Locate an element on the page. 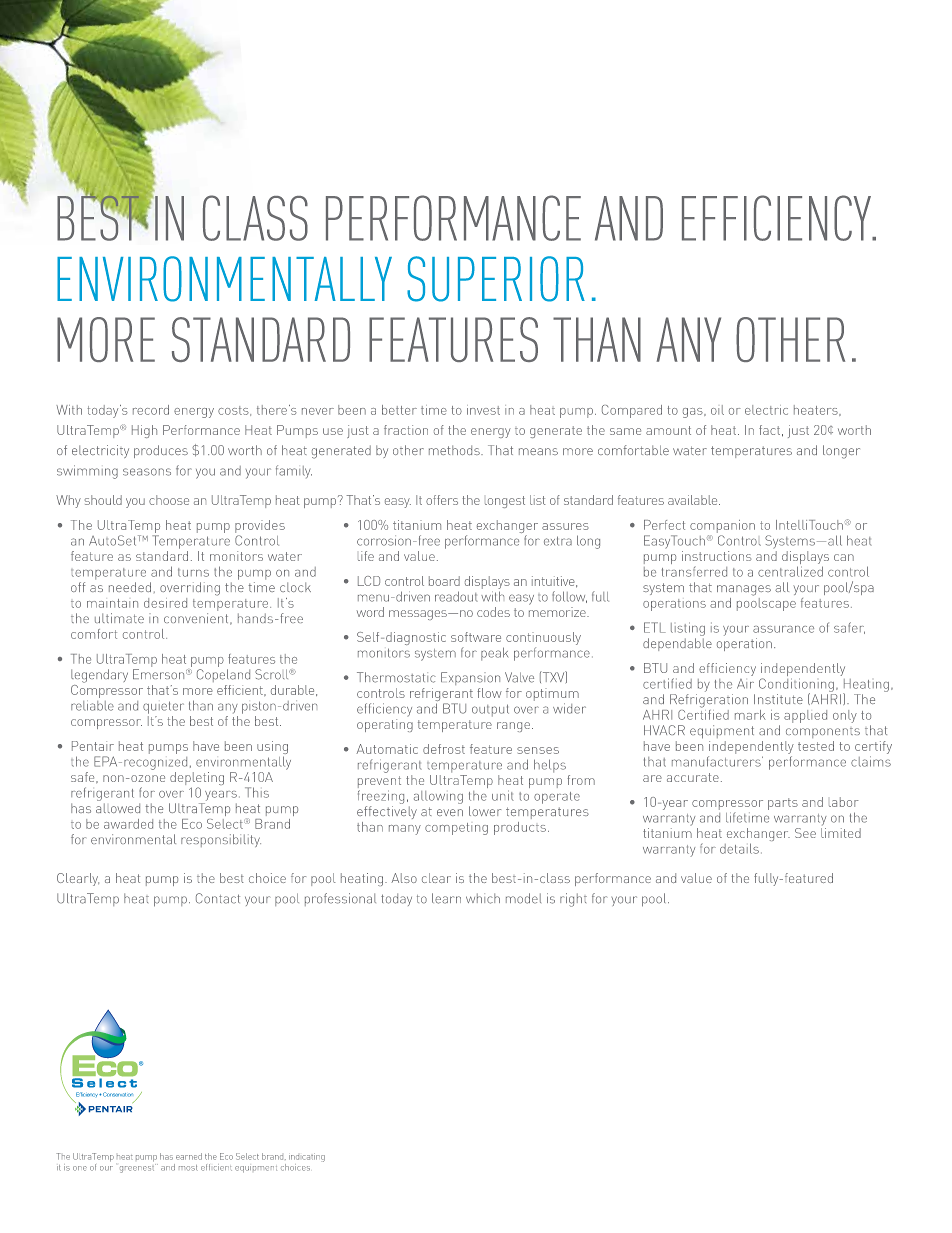 This document has width=952, height=1233. available is located at coordinates (694, 500).
